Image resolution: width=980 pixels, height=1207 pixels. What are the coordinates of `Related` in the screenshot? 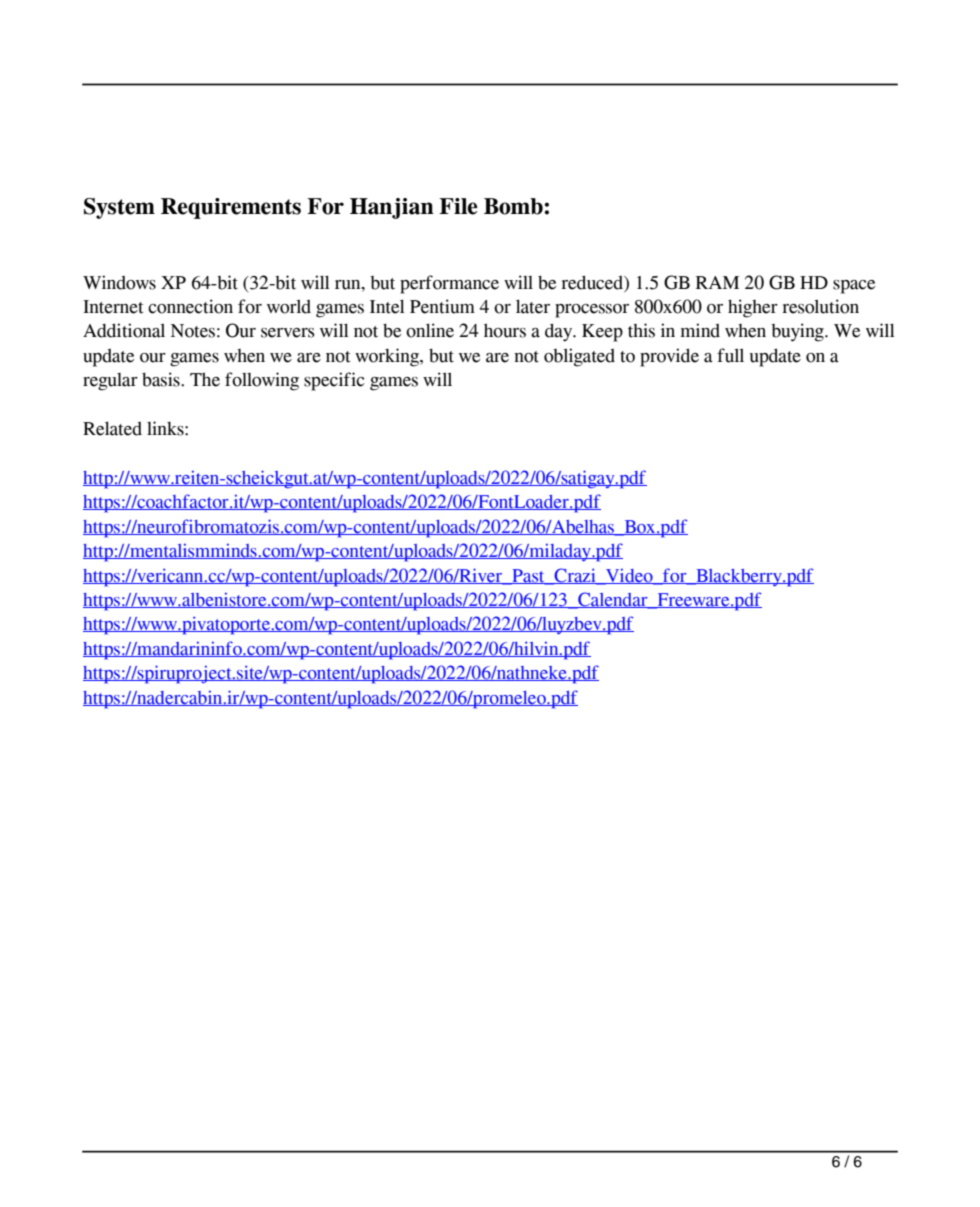 It's located at (112, 428).
